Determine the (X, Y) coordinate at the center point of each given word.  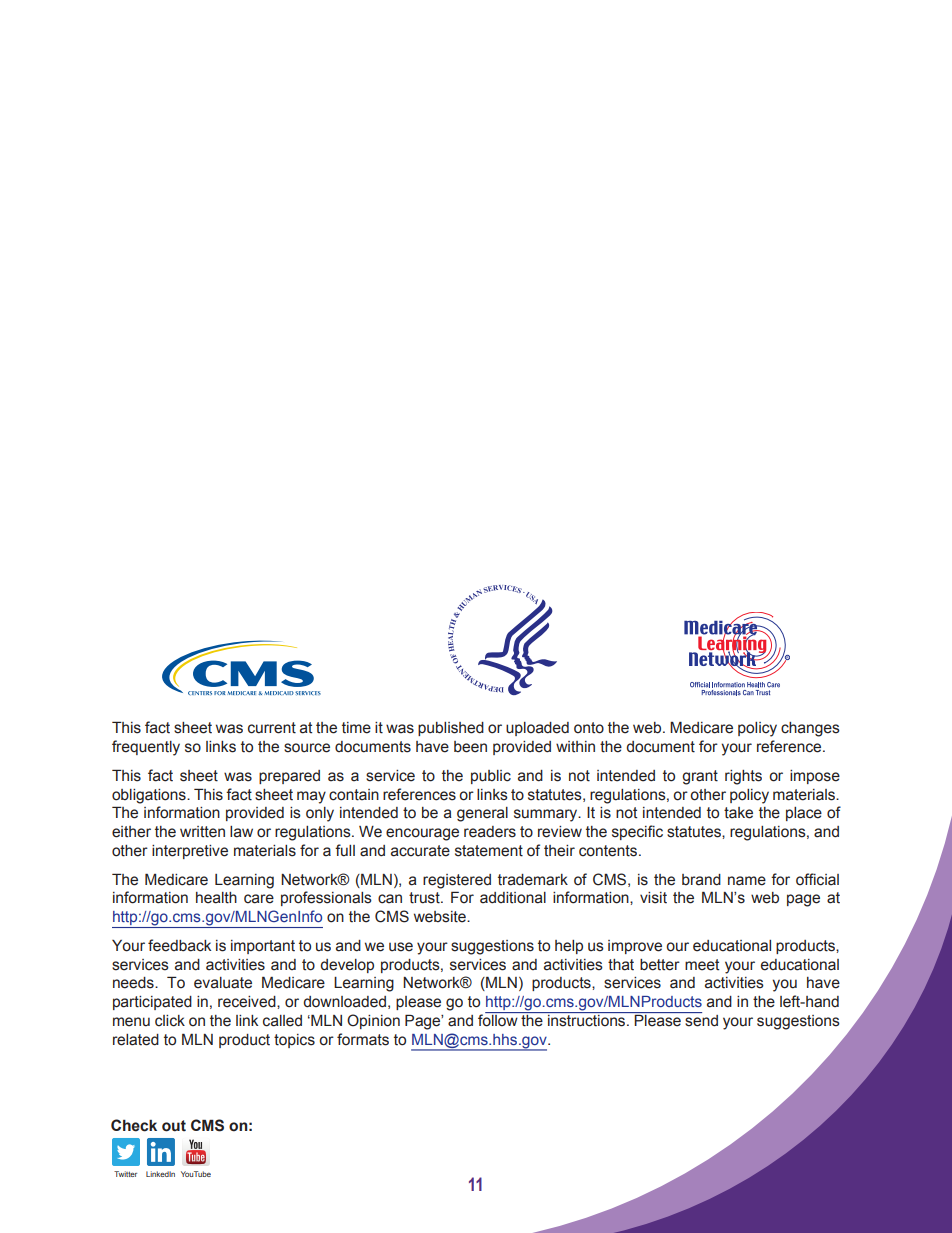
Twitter (125, 1174)
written (202, 832)
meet (702, 965)
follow (499, 1019)
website (441, 917)
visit (653, 898)
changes (810, 729)
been (470, 747)
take (738, 813)
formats (363, 1039)
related (136, 1040)
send (700, 1019)
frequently (146, 748)
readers (490, 832)
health (216, 898)
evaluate (223, 983)
